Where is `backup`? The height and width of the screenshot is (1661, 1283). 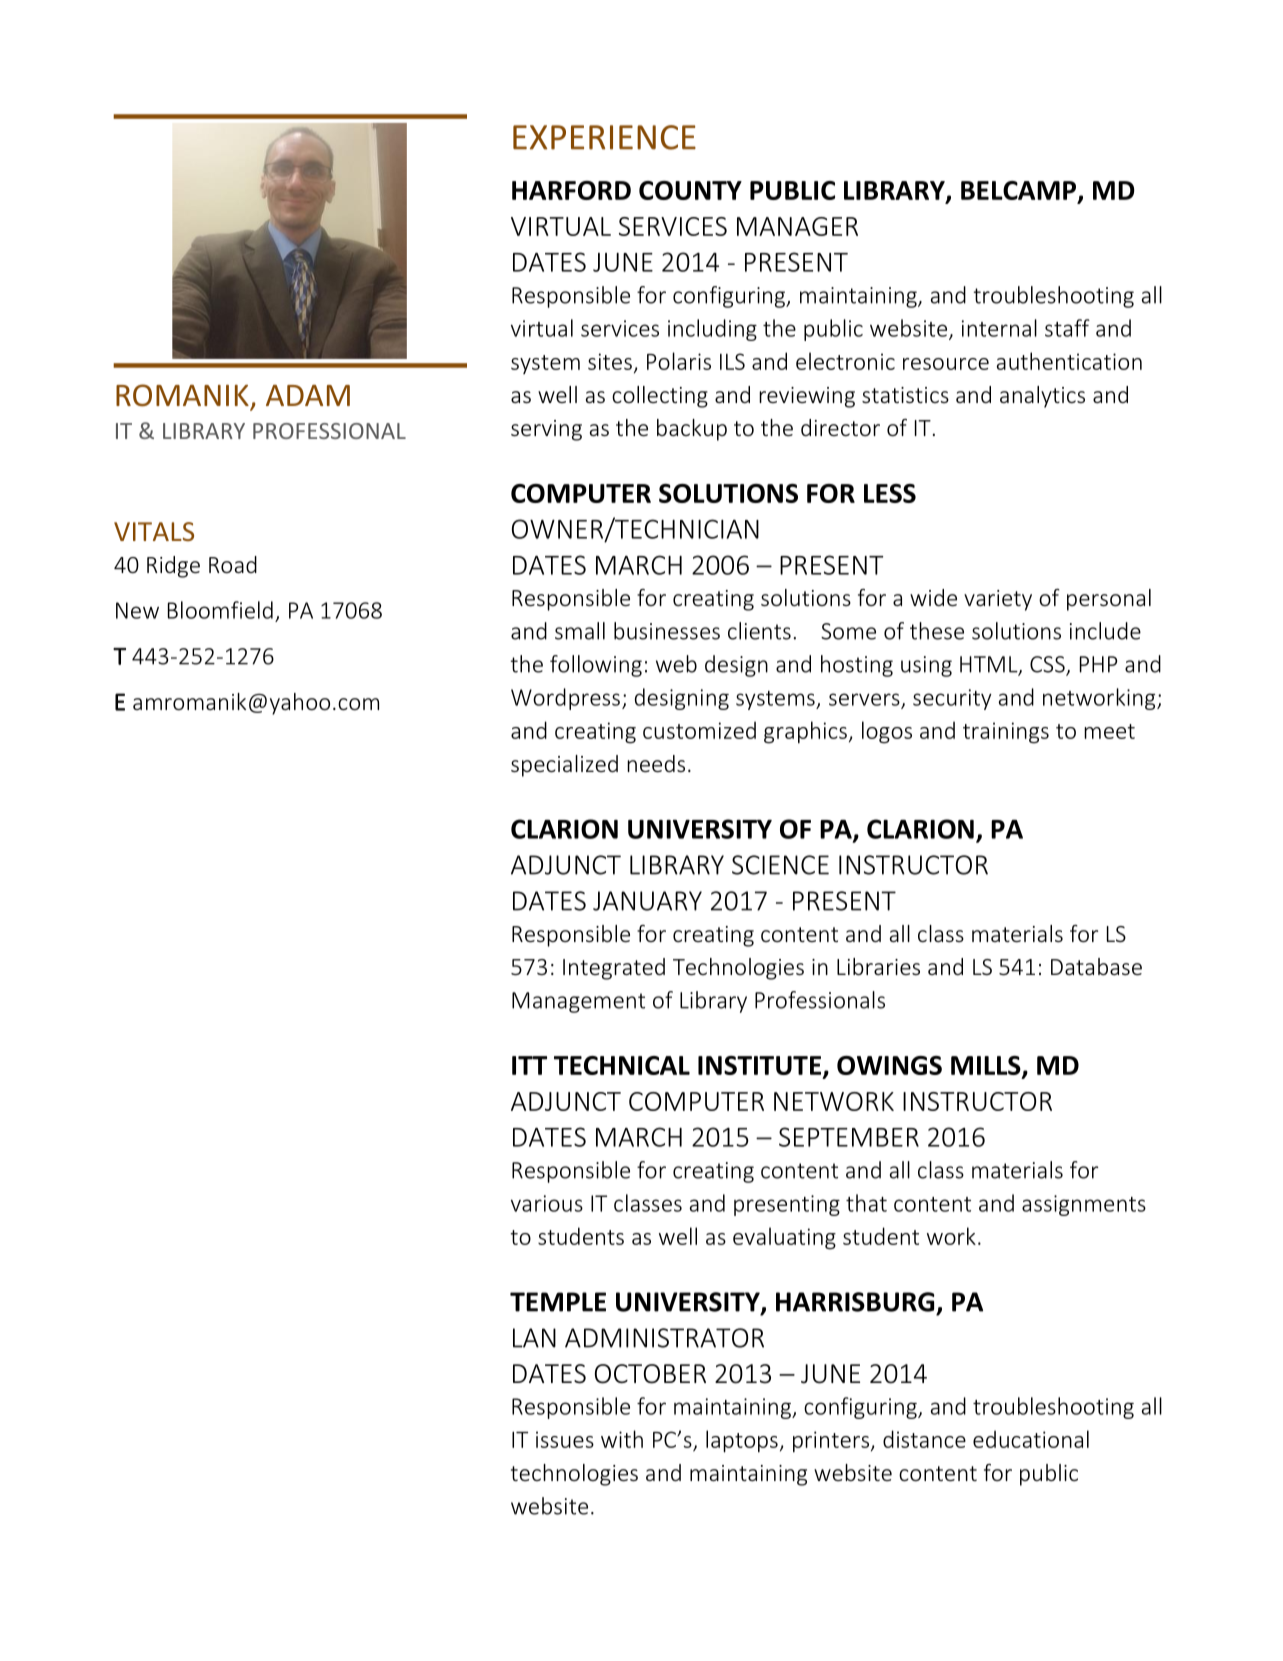 backup is located at coordinates (692, 430).
